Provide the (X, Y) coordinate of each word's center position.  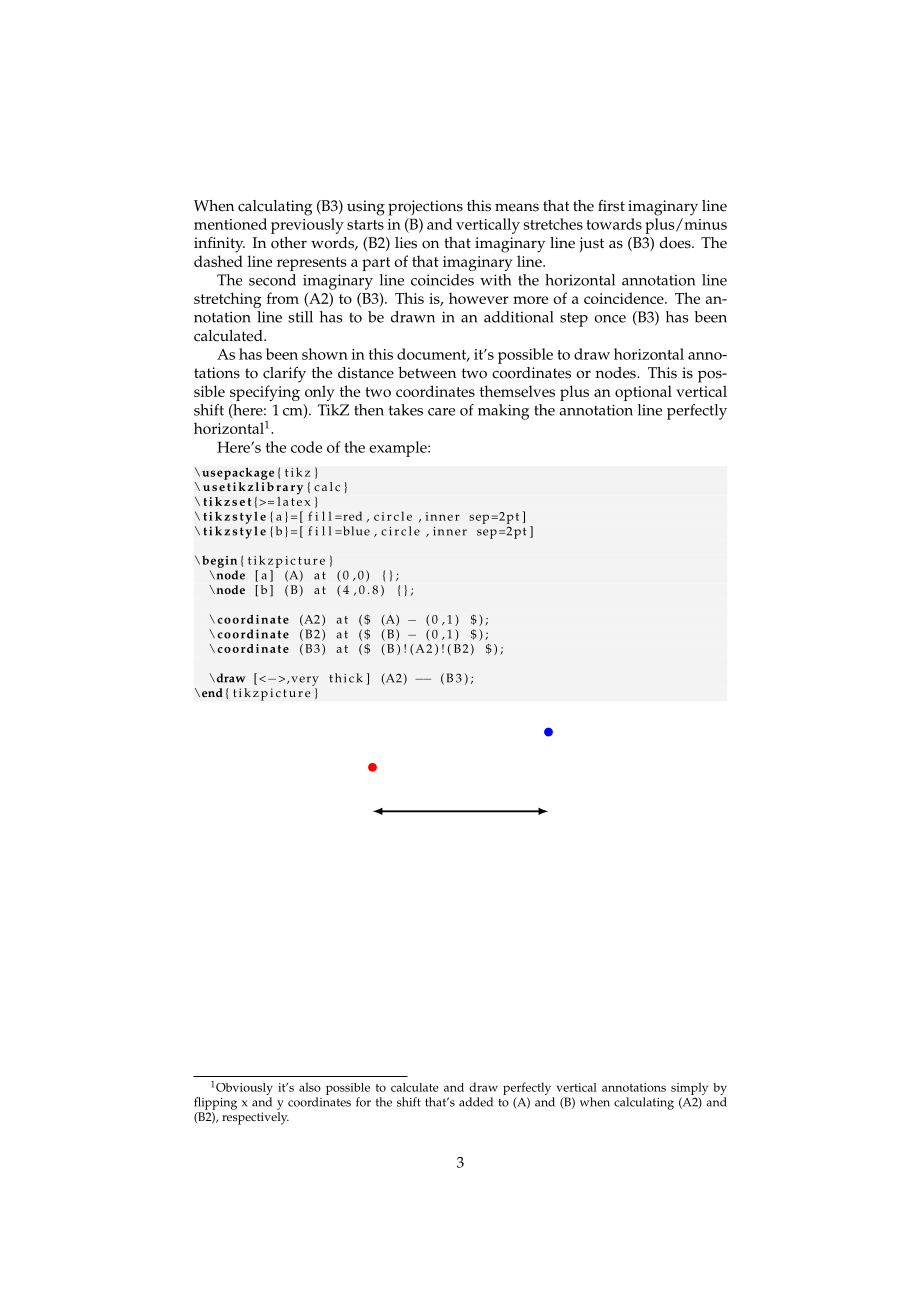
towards (614, 224)
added (476, 1102)
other (289, 243)
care (441, 412)
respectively (255, 1118)
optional (643, 393)
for (363, 1102)
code (306, 447)
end (211, 692)
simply (689, 1090)
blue (355, 531)
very (305, 681)
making (503, 412)
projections (425, 208)
